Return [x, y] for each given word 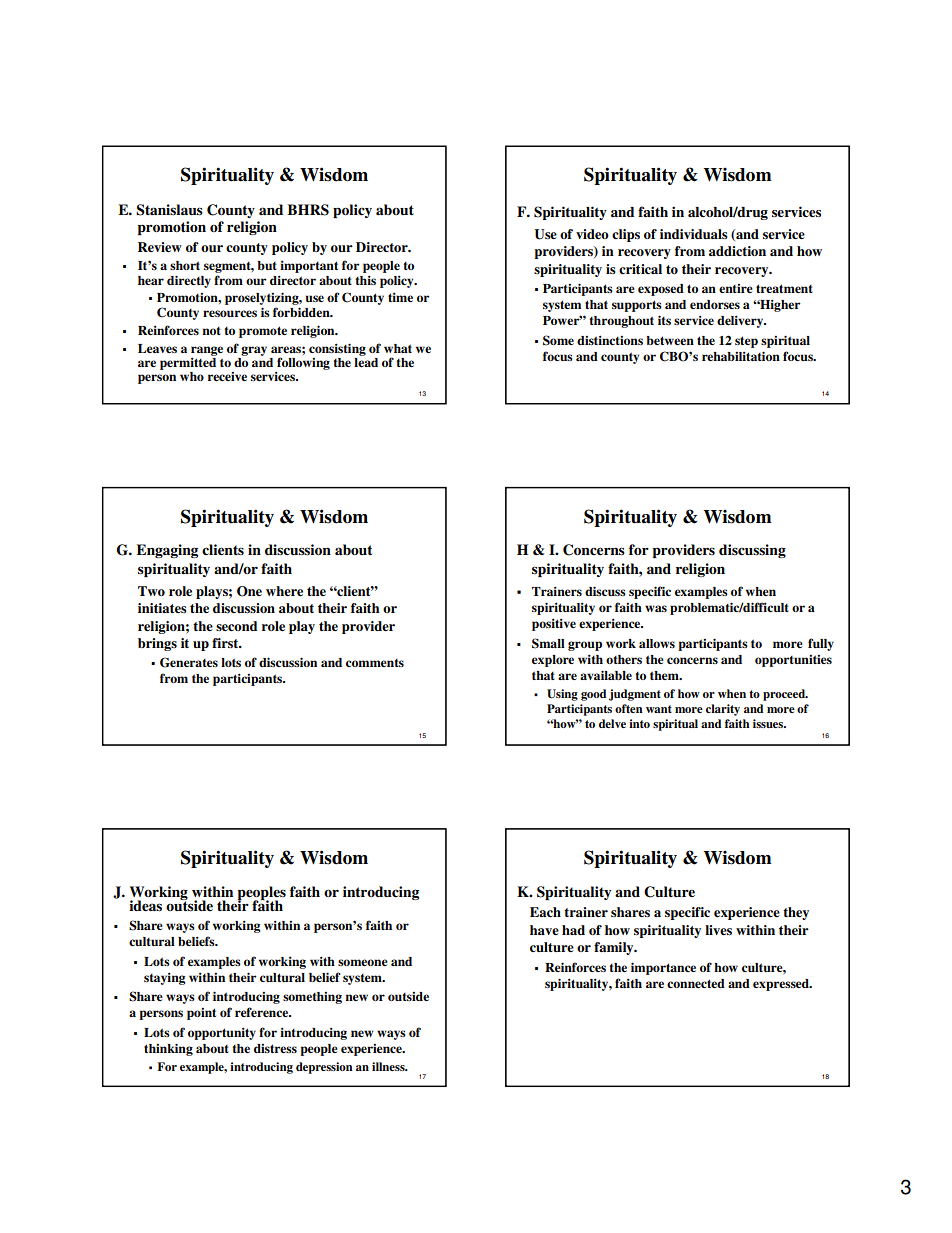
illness [389, 1066]
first [226, 643]
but [267, 265]
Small [548, 643]
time [400, 297]
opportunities [793, 661]
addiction [737, 251]
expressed [782, 985]
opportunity [222, 1034]
